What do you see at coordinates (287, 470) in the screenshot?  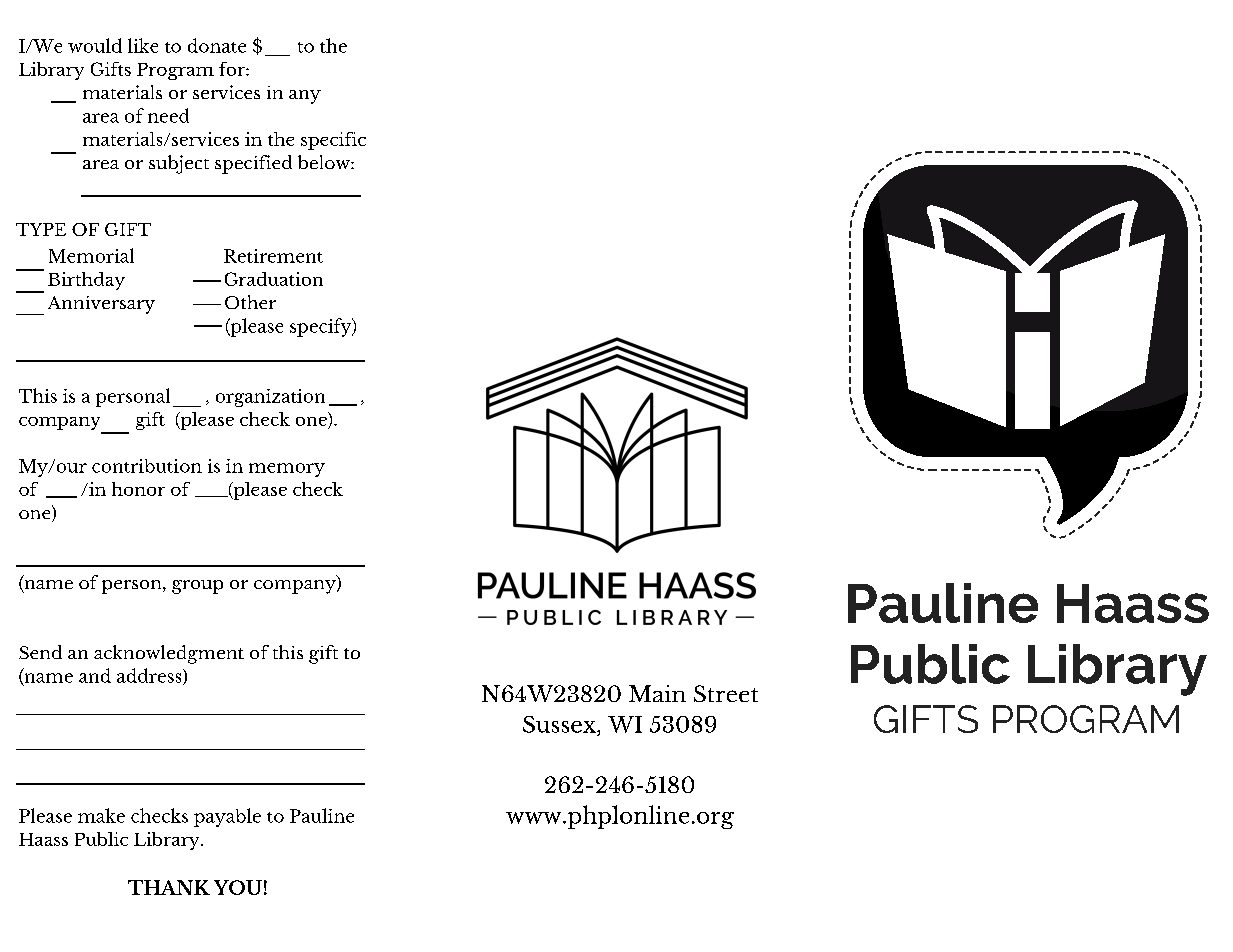 I see `memory` at bounding box center [287, 470].
